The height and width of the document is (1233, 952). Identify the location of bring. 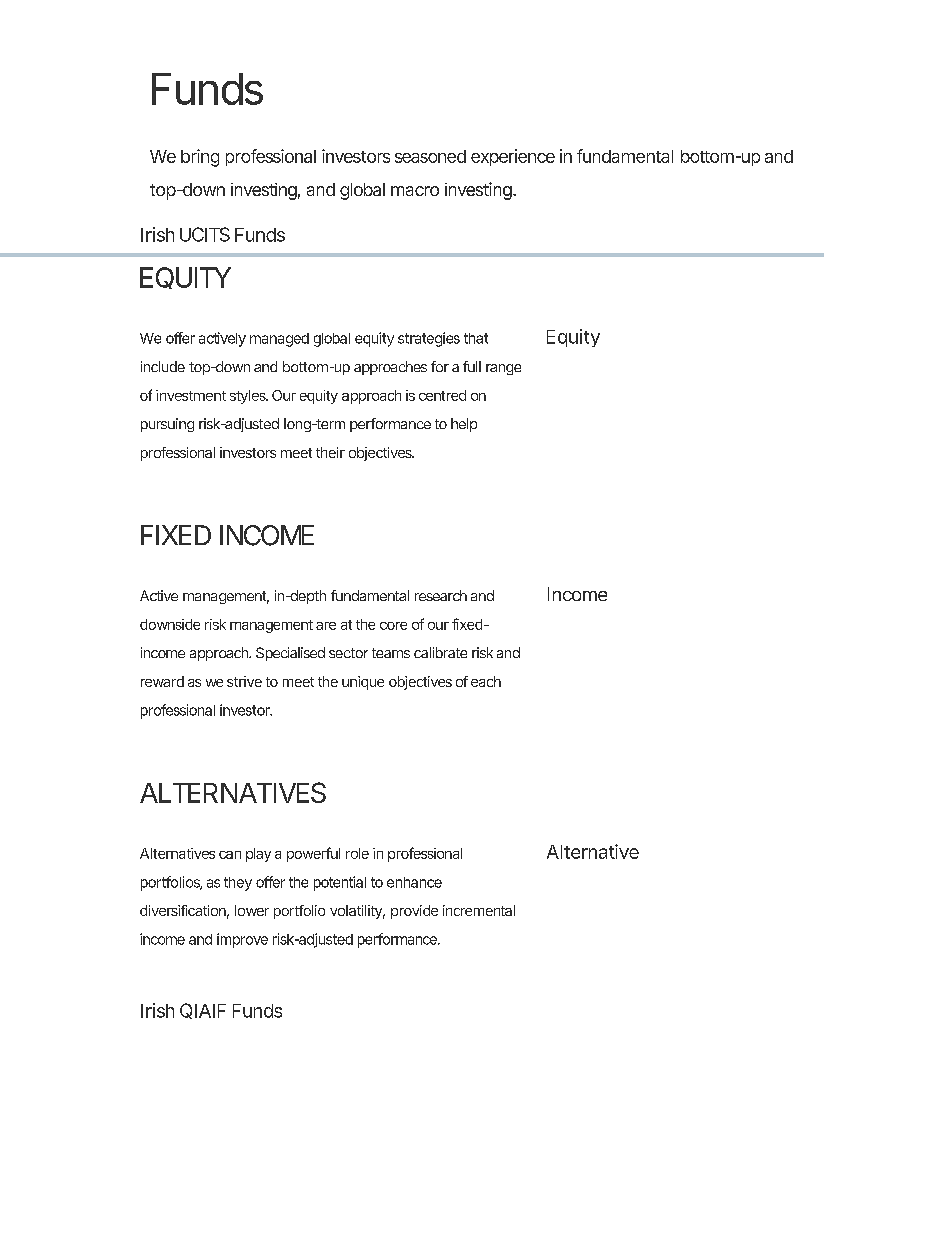
(200, 158).
